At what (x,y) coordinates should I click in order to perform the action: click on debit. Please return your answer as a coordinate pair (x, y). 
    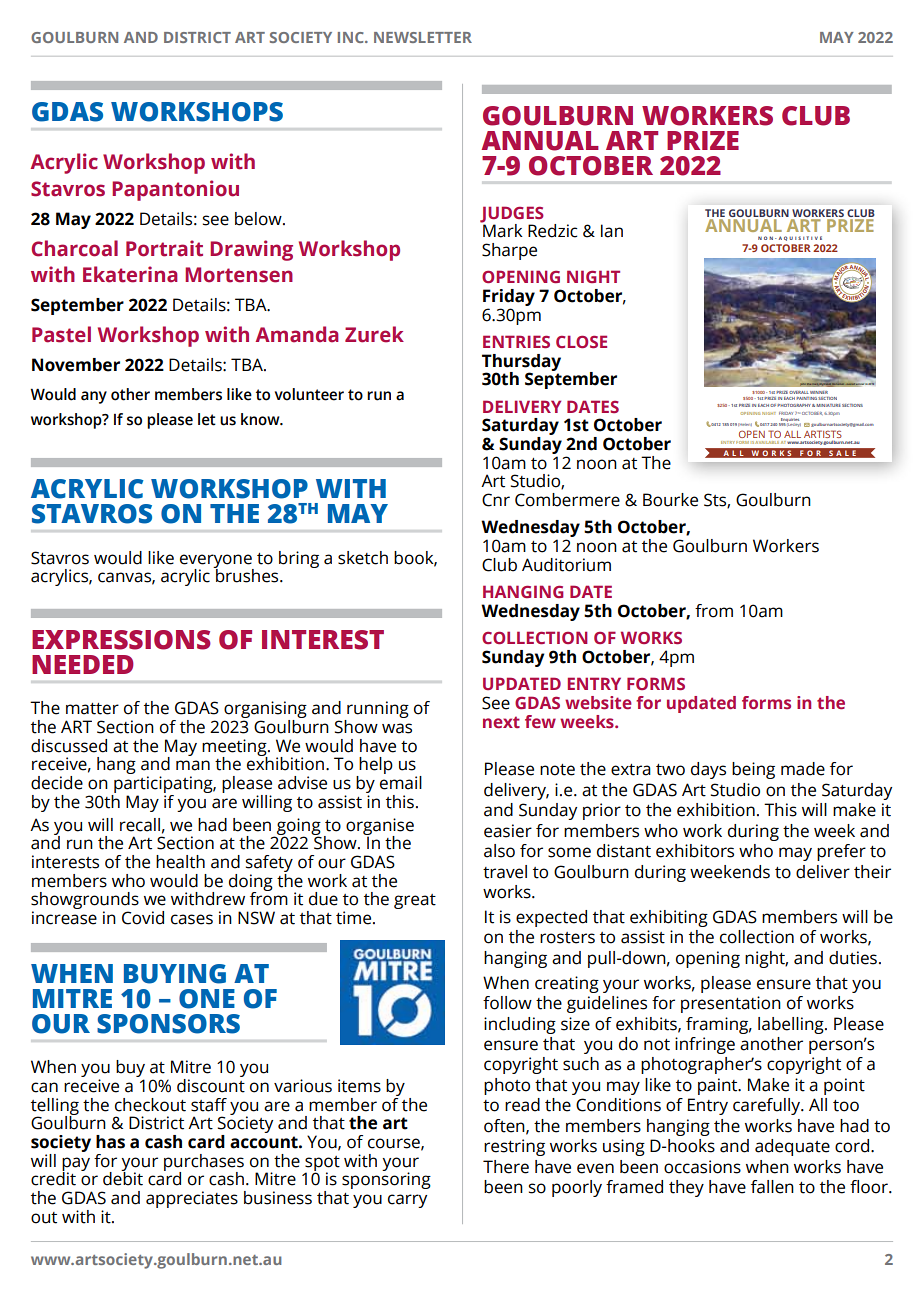
    Looking at the image, I should click on (123, 1178).
